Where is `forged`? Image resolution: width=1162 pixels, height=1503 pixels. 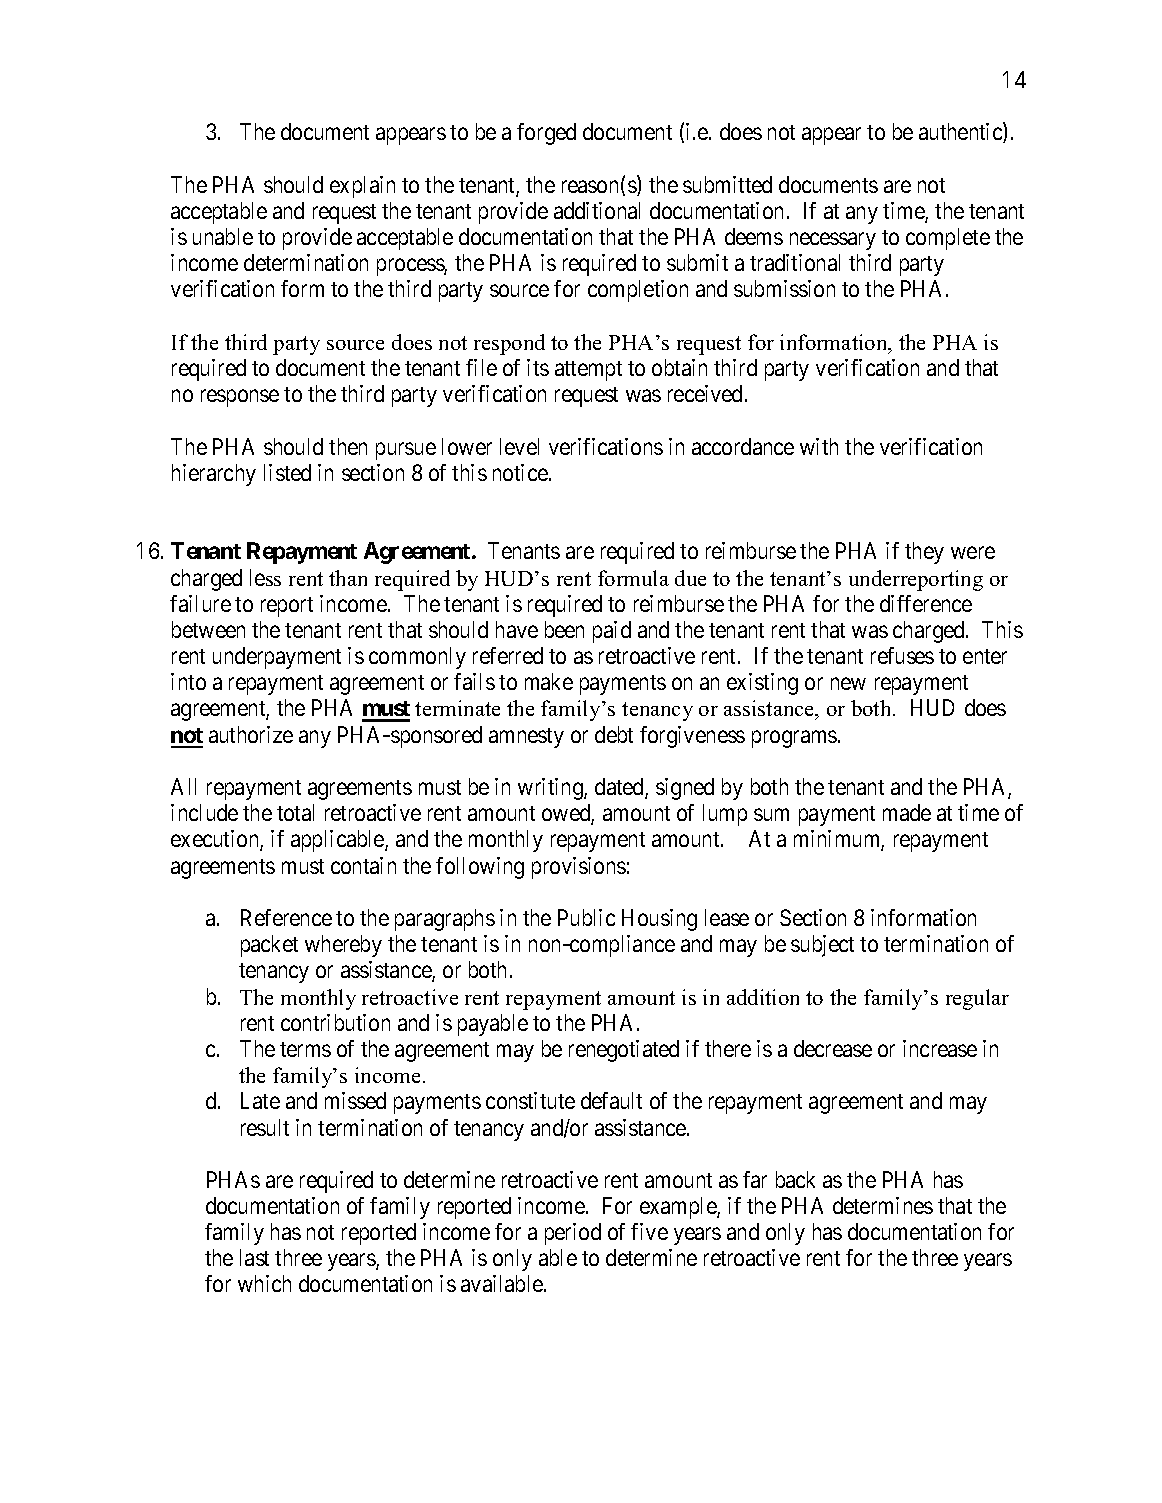
forged is located at coordinates (546, 134).
